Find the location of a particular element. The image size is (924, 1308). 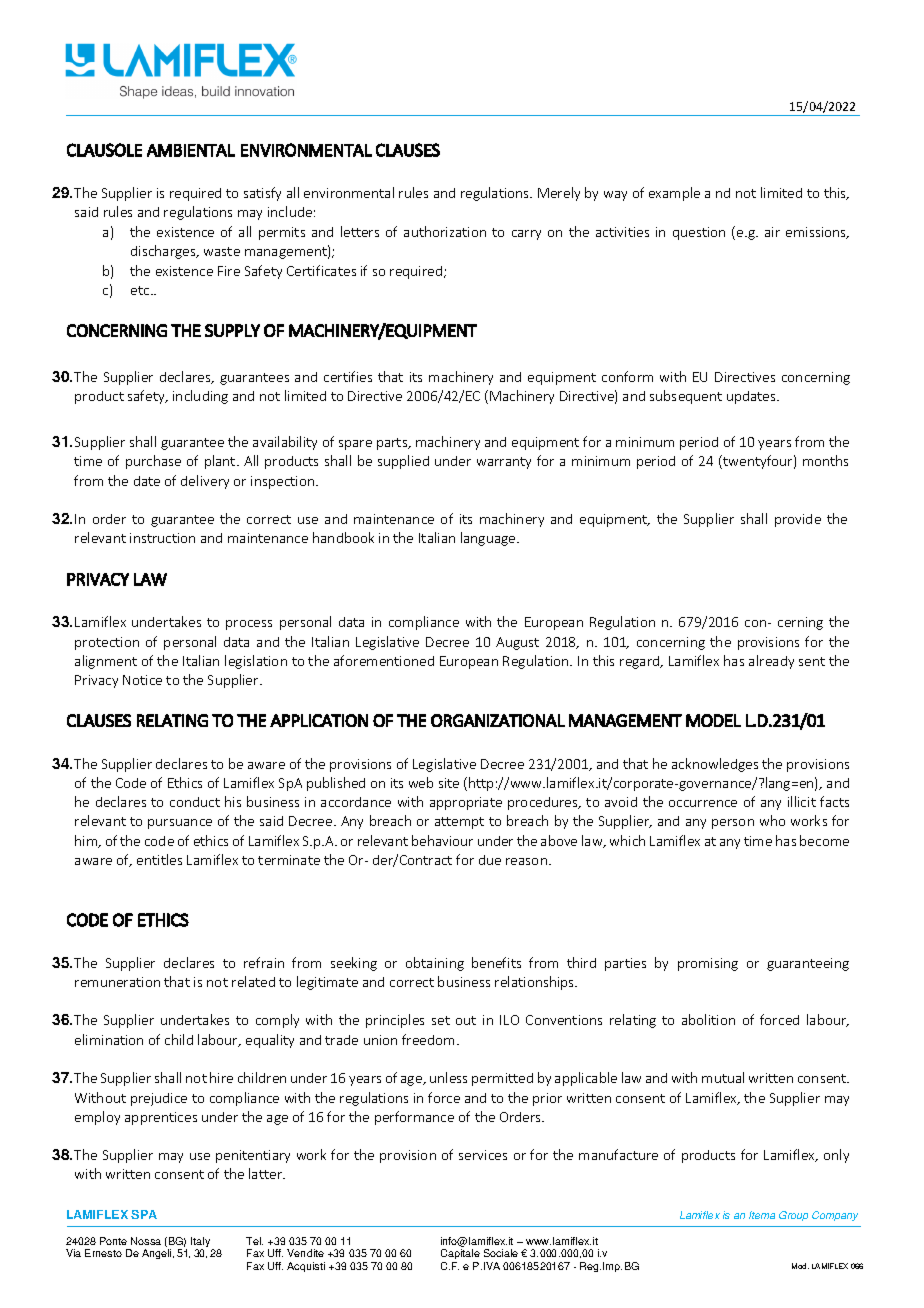

MODEL is located at coordinates (713, 720).
